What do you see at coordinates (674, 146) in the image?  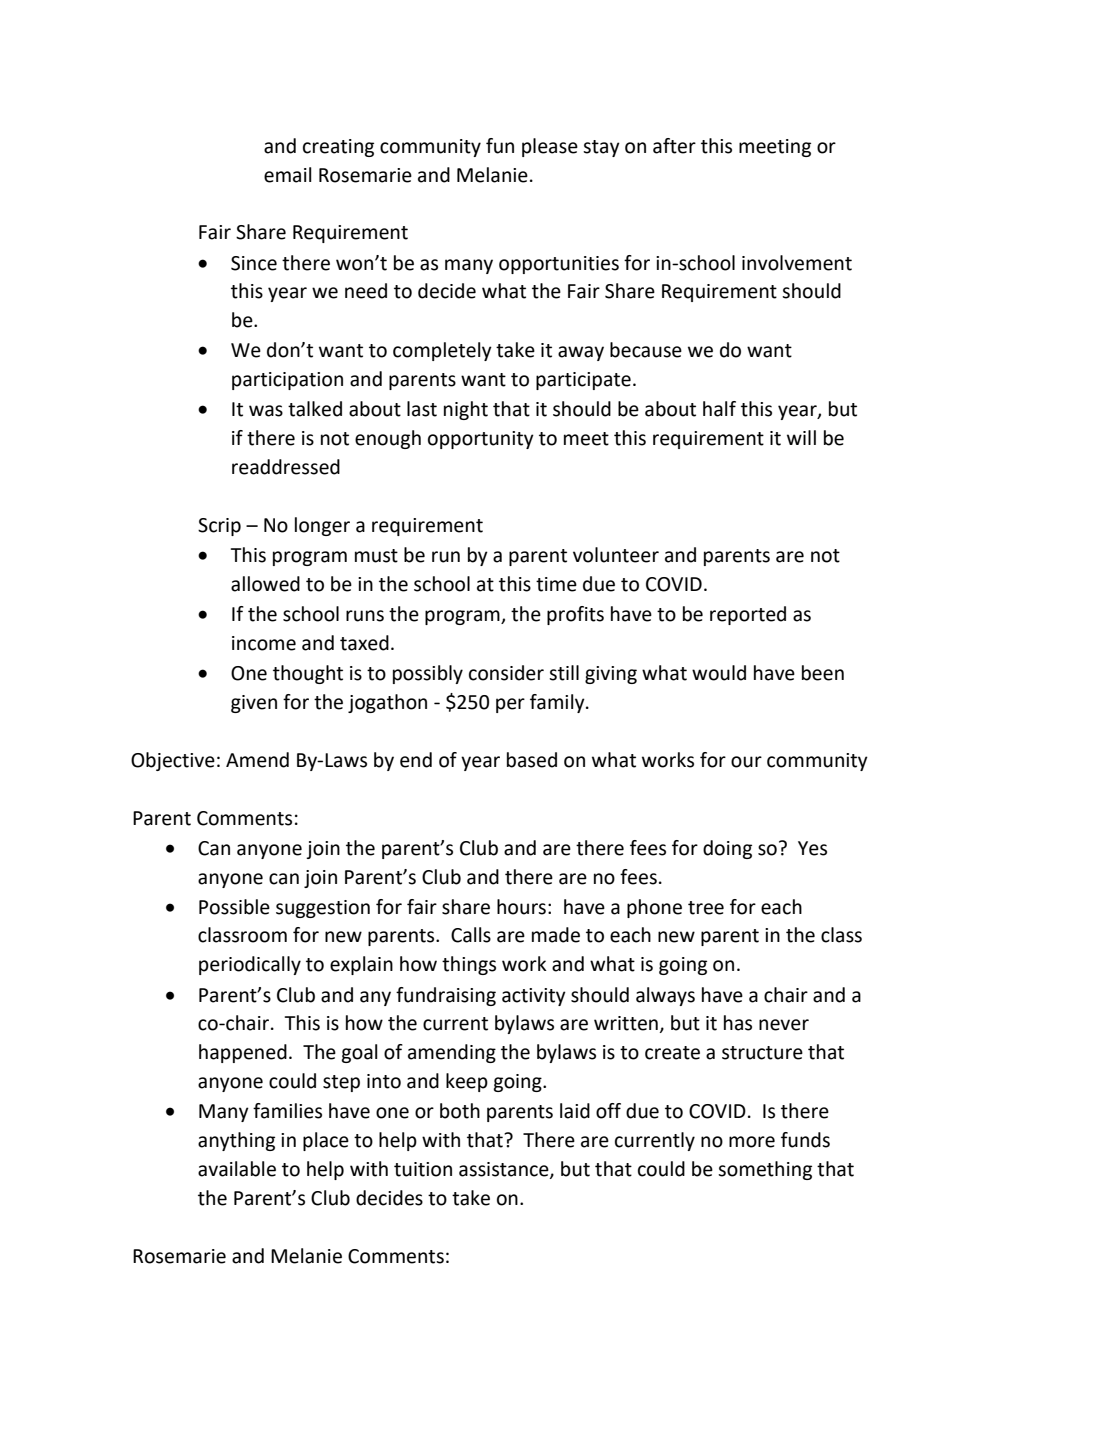 I see `after` at bounding box center [674, 146].
